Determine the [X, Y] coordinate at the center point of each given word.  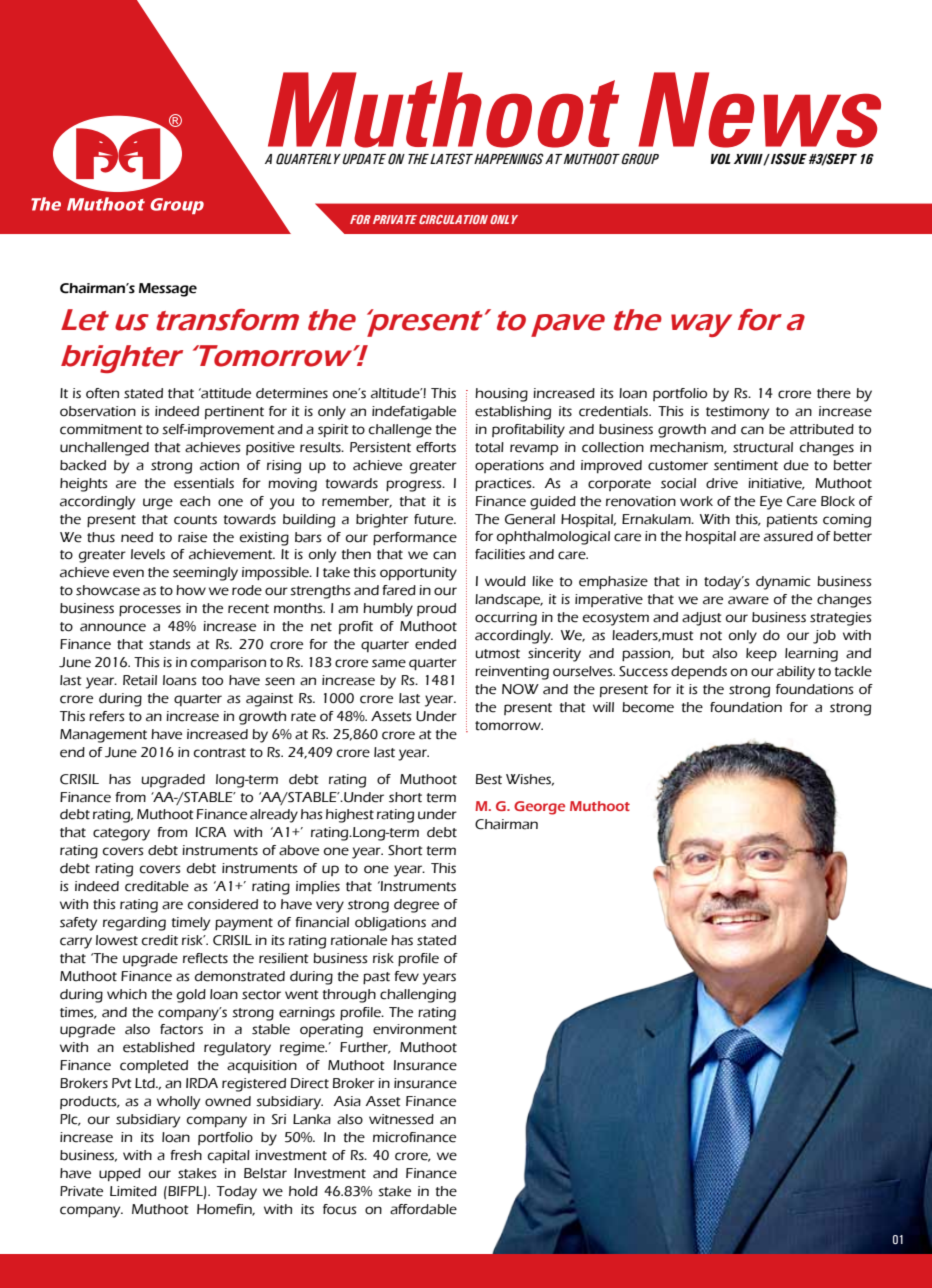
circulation [453, 219]
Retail [140, 680]
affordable [423, 1209]
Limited [133, 1191]
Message [168, 290]
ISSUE [788, 159]
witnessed [401, 1119]
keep [761, 654]
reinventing [512, 673]
